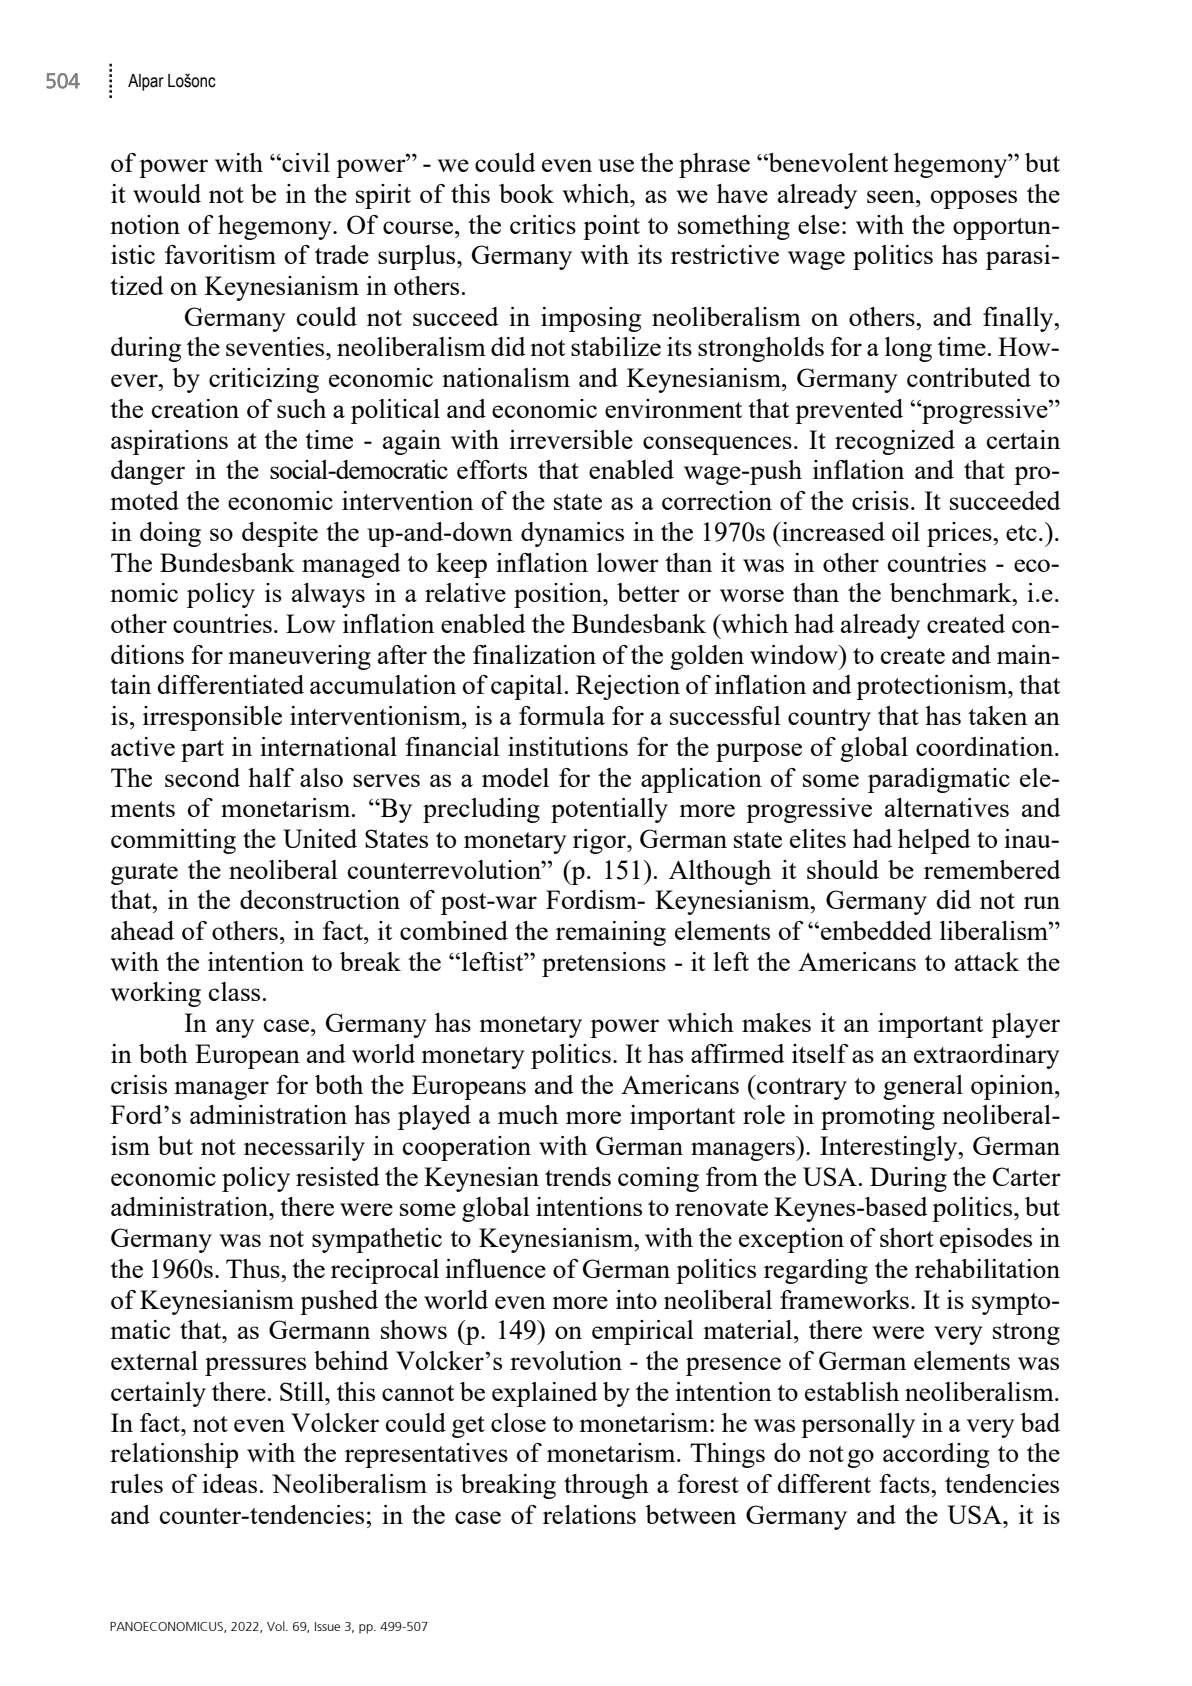 The width and height of the document is (1192, 1686). I want to click on point, so click(611, 227).
